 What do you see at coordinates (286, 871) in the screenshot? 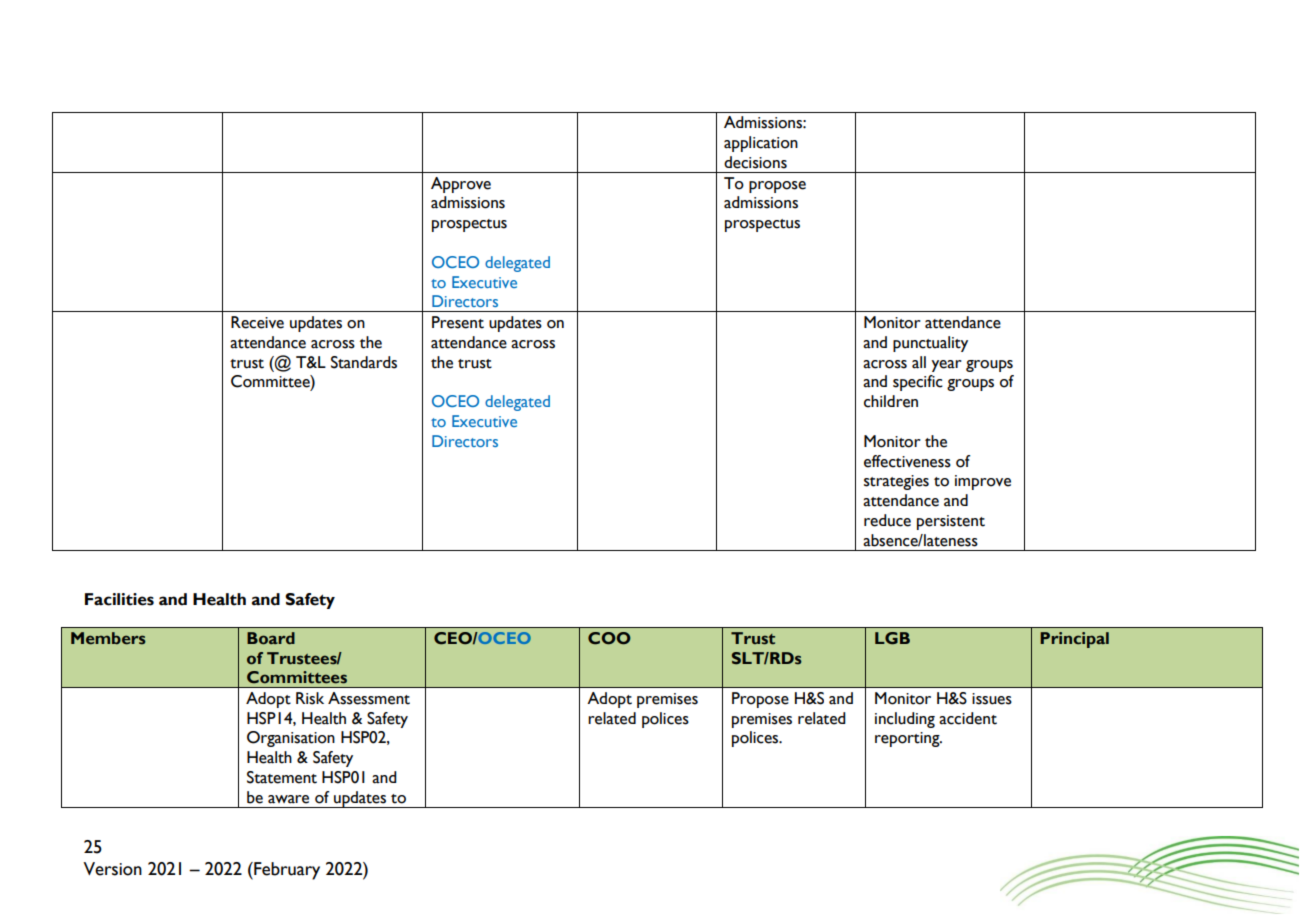
I see `February` at bounding box center [286, 871].
